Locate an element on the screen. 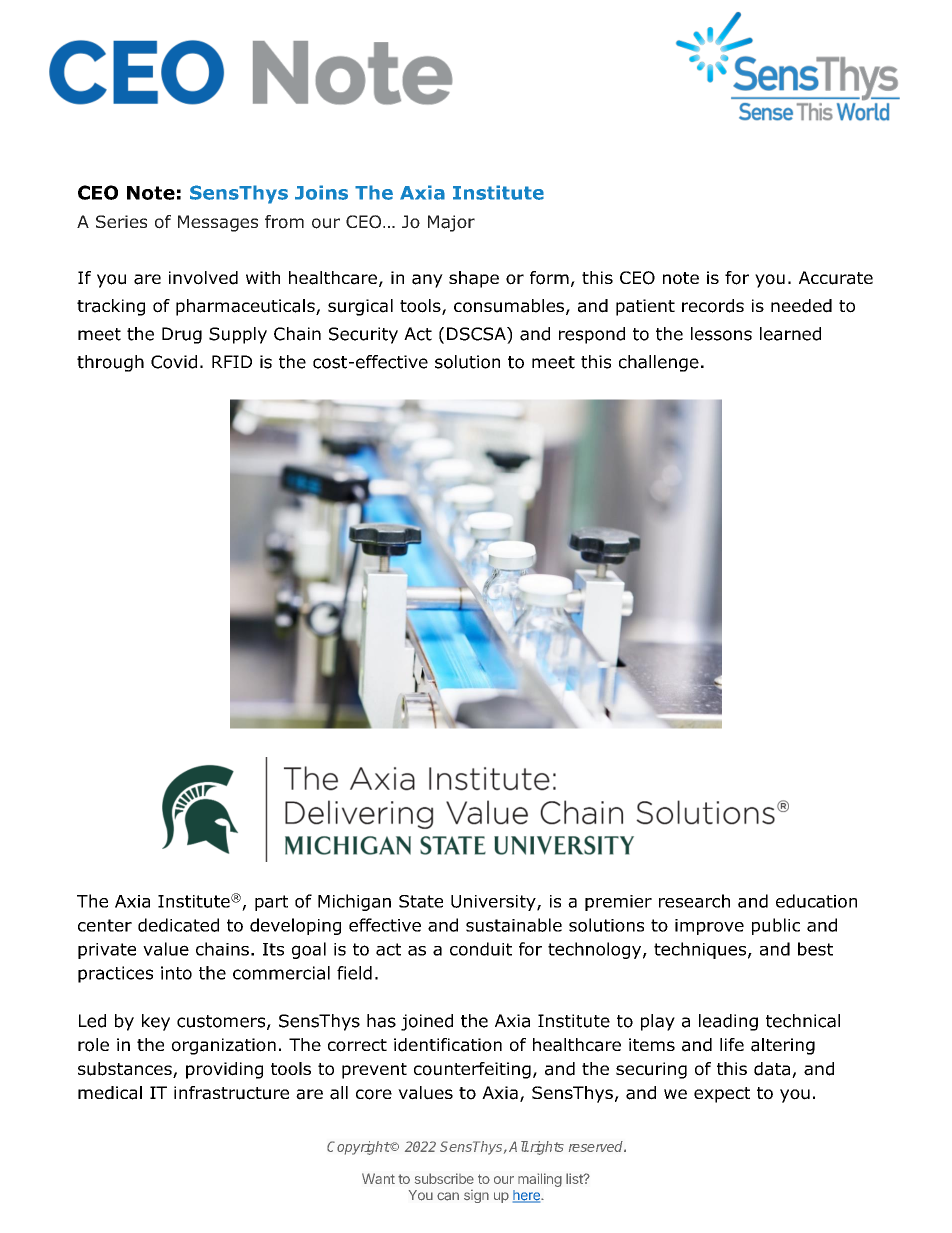 This screenshot has width=952, height=1233. expect is located at coordinates (722, 1095).
